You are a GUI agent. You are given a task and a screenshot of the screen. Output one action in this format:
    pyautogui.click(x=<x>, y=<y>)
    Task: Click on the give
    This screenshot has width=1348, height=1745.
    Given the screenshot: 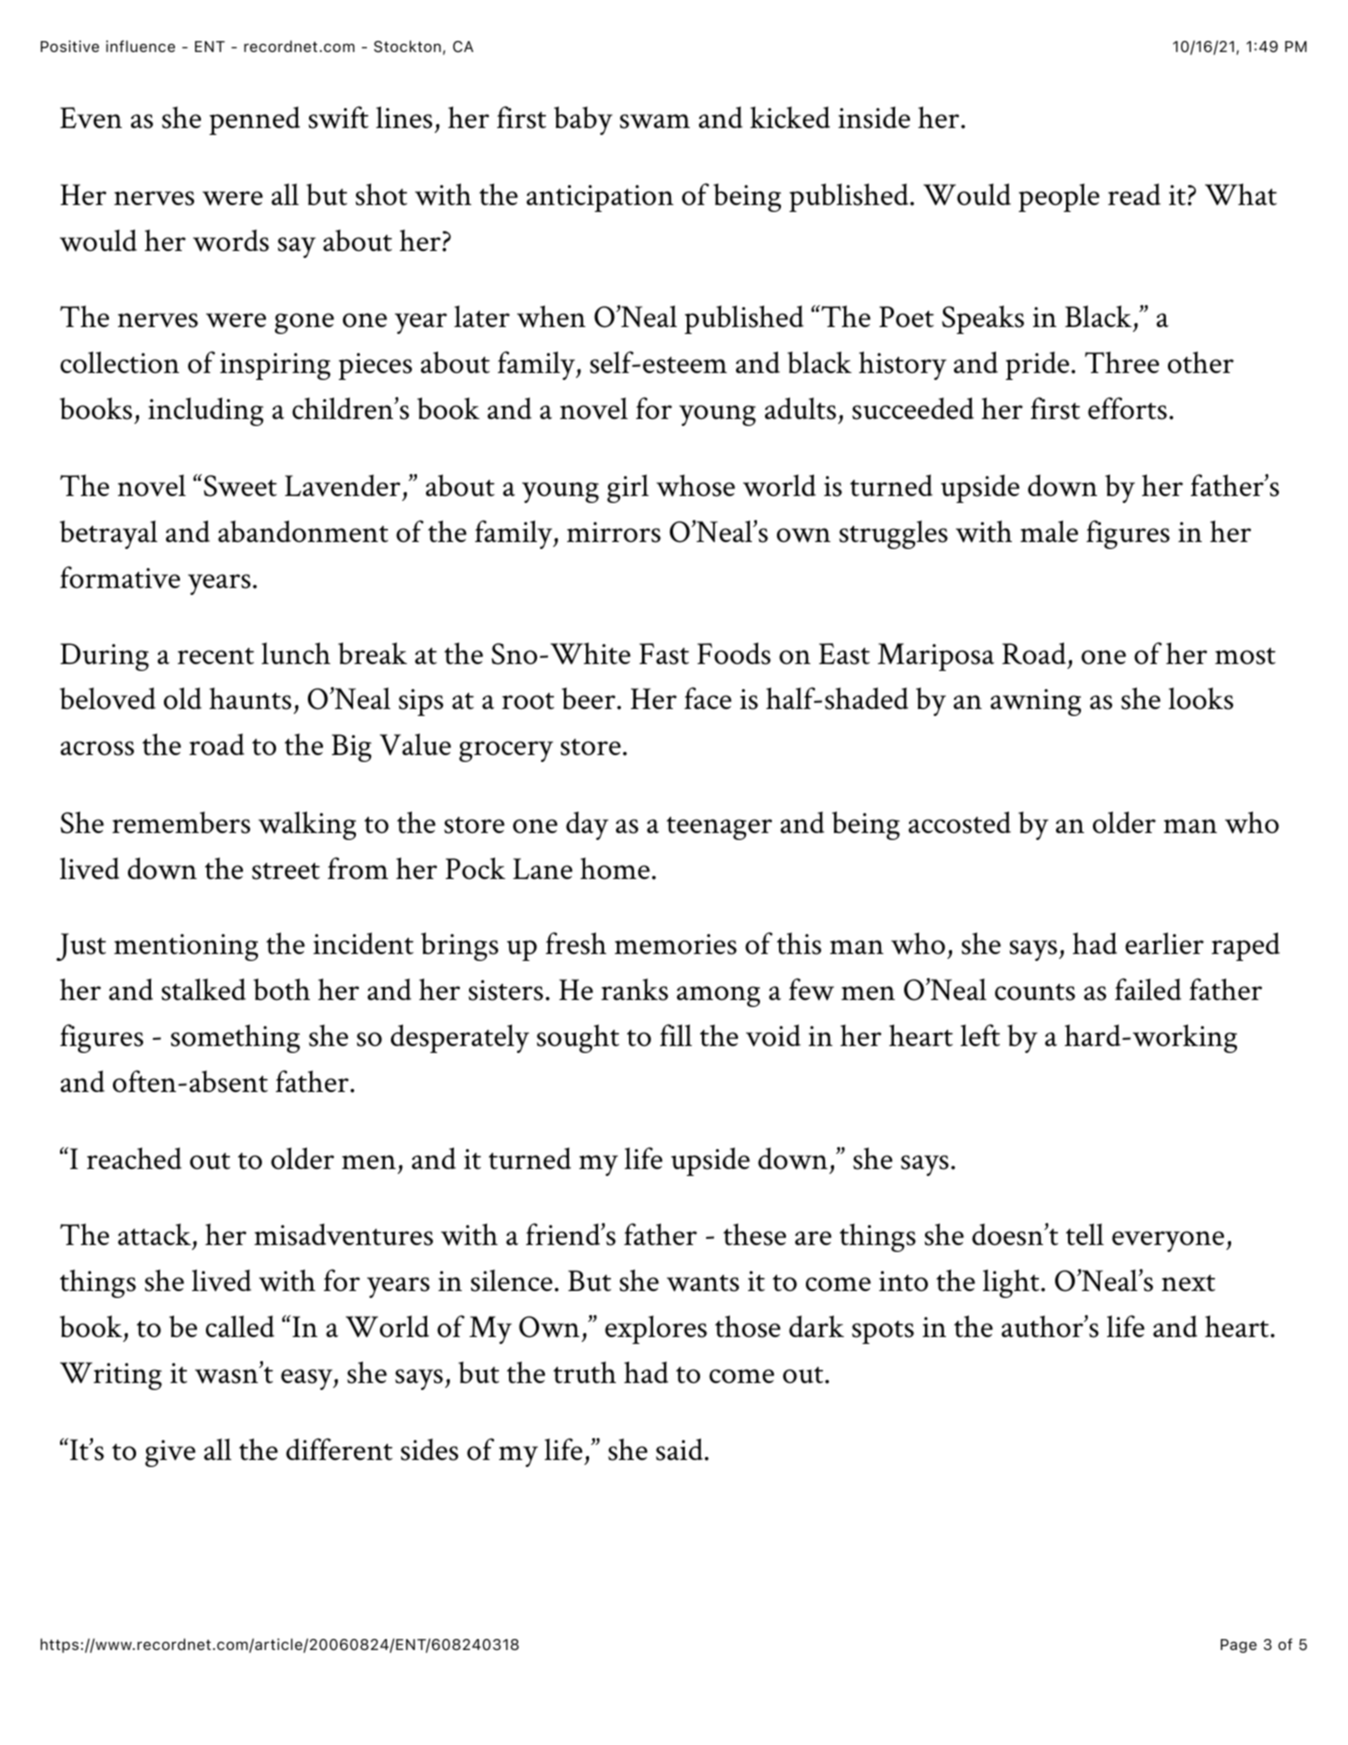 What is the action you would take?
    pyautogui.click(x=170, y=1453)
